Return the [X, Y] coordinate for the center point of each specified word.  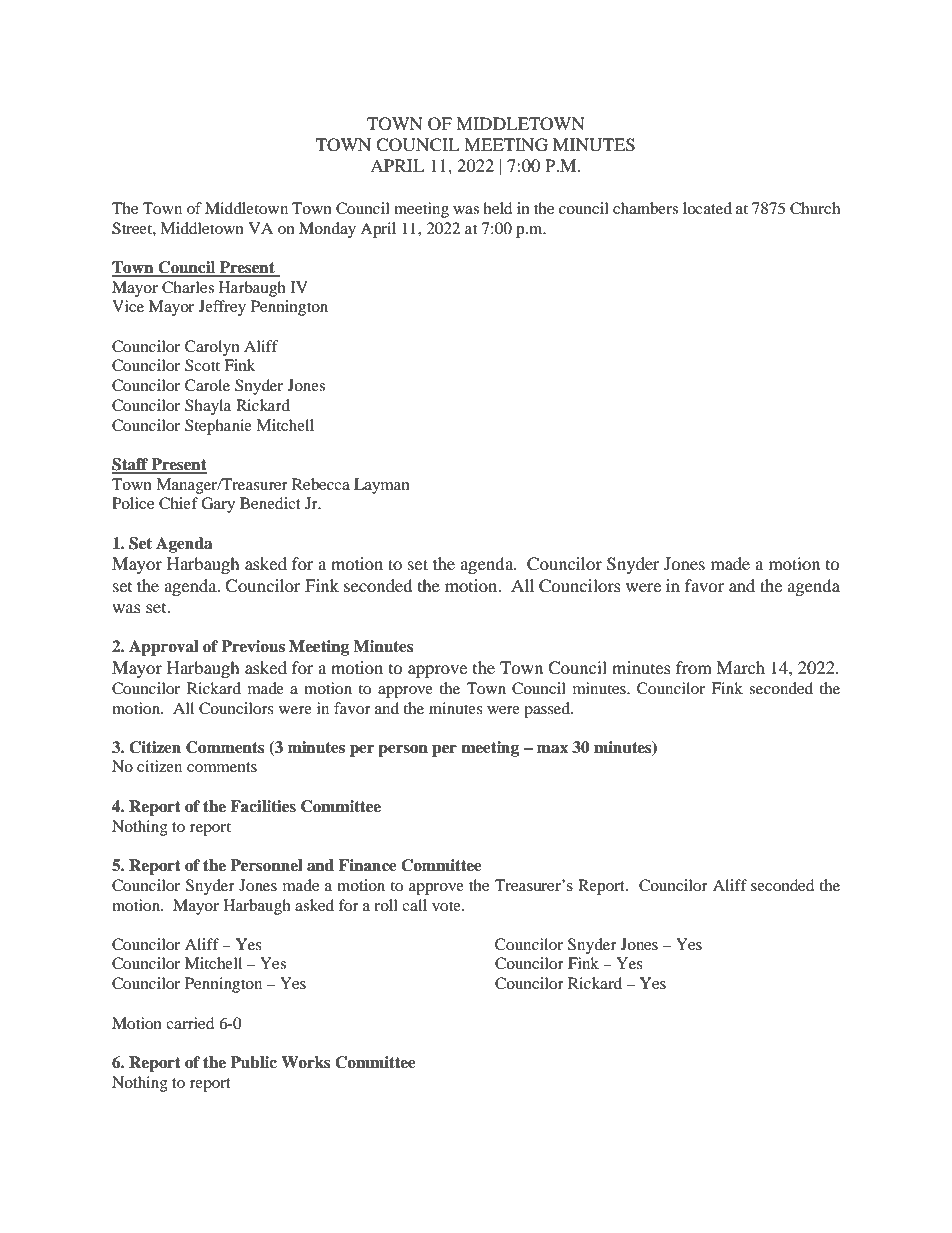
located [707, 208]
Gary [218, 505]
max [552, 749]
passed [548, 710]
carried [190, 1023]
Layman [382, 486]
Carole [207, 385]
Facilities [263, 806]
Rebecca [321, 484]
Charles [188, 287]
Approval [164, 648]
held [497, 208]
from [694, 667]
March [740, 667]
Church [815, 208]
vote [447, 906]
